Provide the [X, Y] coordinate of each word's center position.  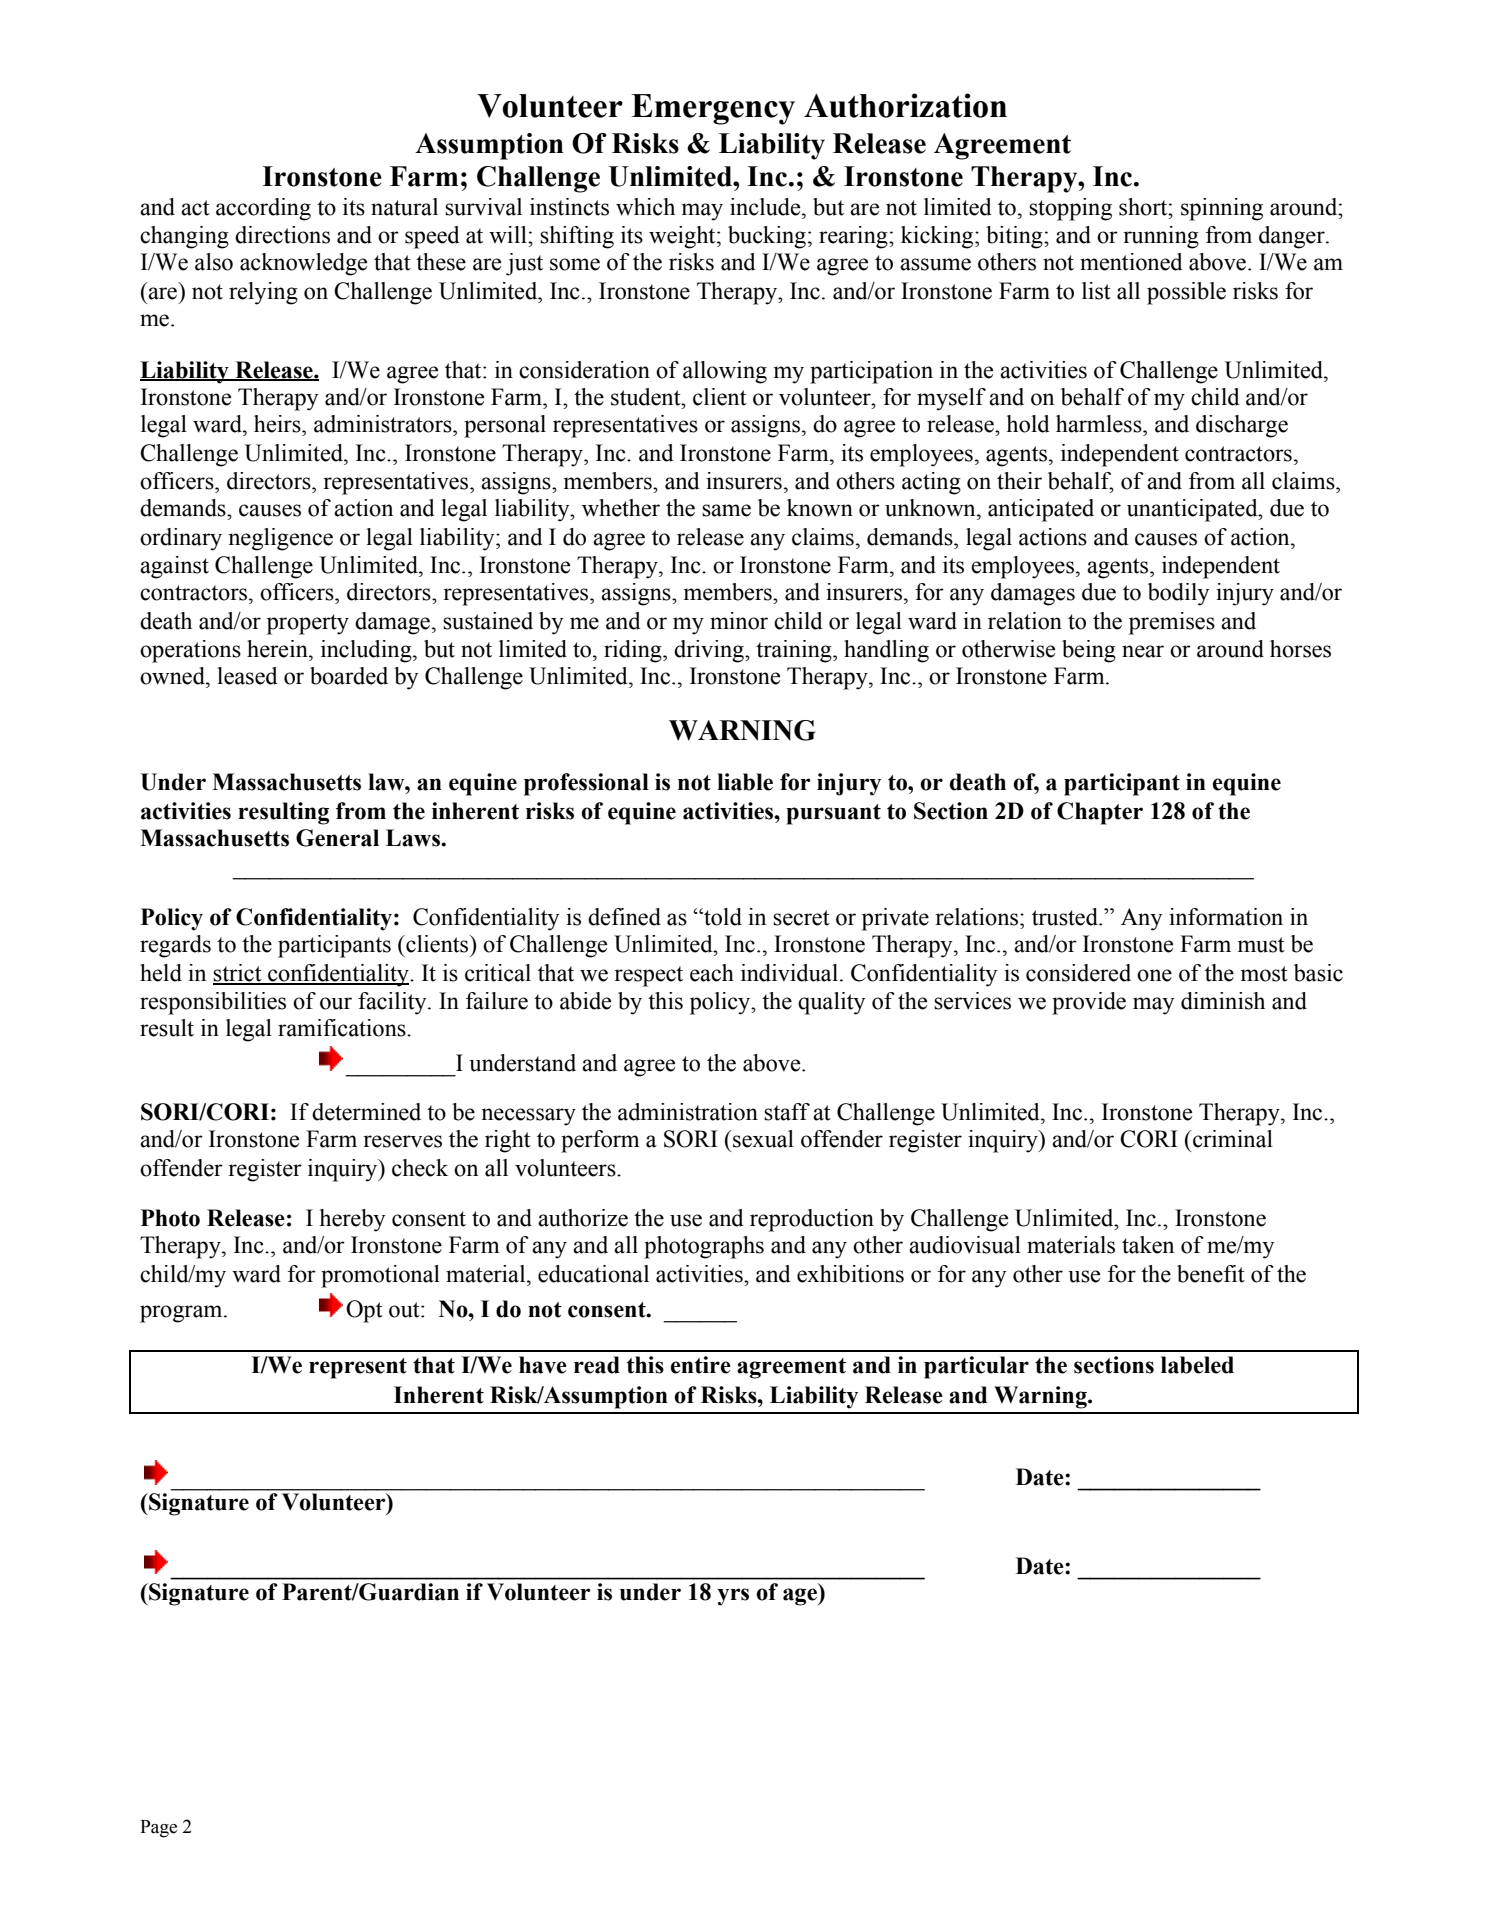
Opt [364, 1311]
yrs [733, 1597]
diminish [1223, 1001]
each [712, 973]
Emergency [713, 109]
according [263, 209]
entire [701, 1365]
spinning [1222, 209]
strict [238, 974]
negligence [280, 539]
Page [158, 1829]
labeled [1197, 1365]
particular [976, 1367]
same [726, 510]
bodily [1178, 594]
